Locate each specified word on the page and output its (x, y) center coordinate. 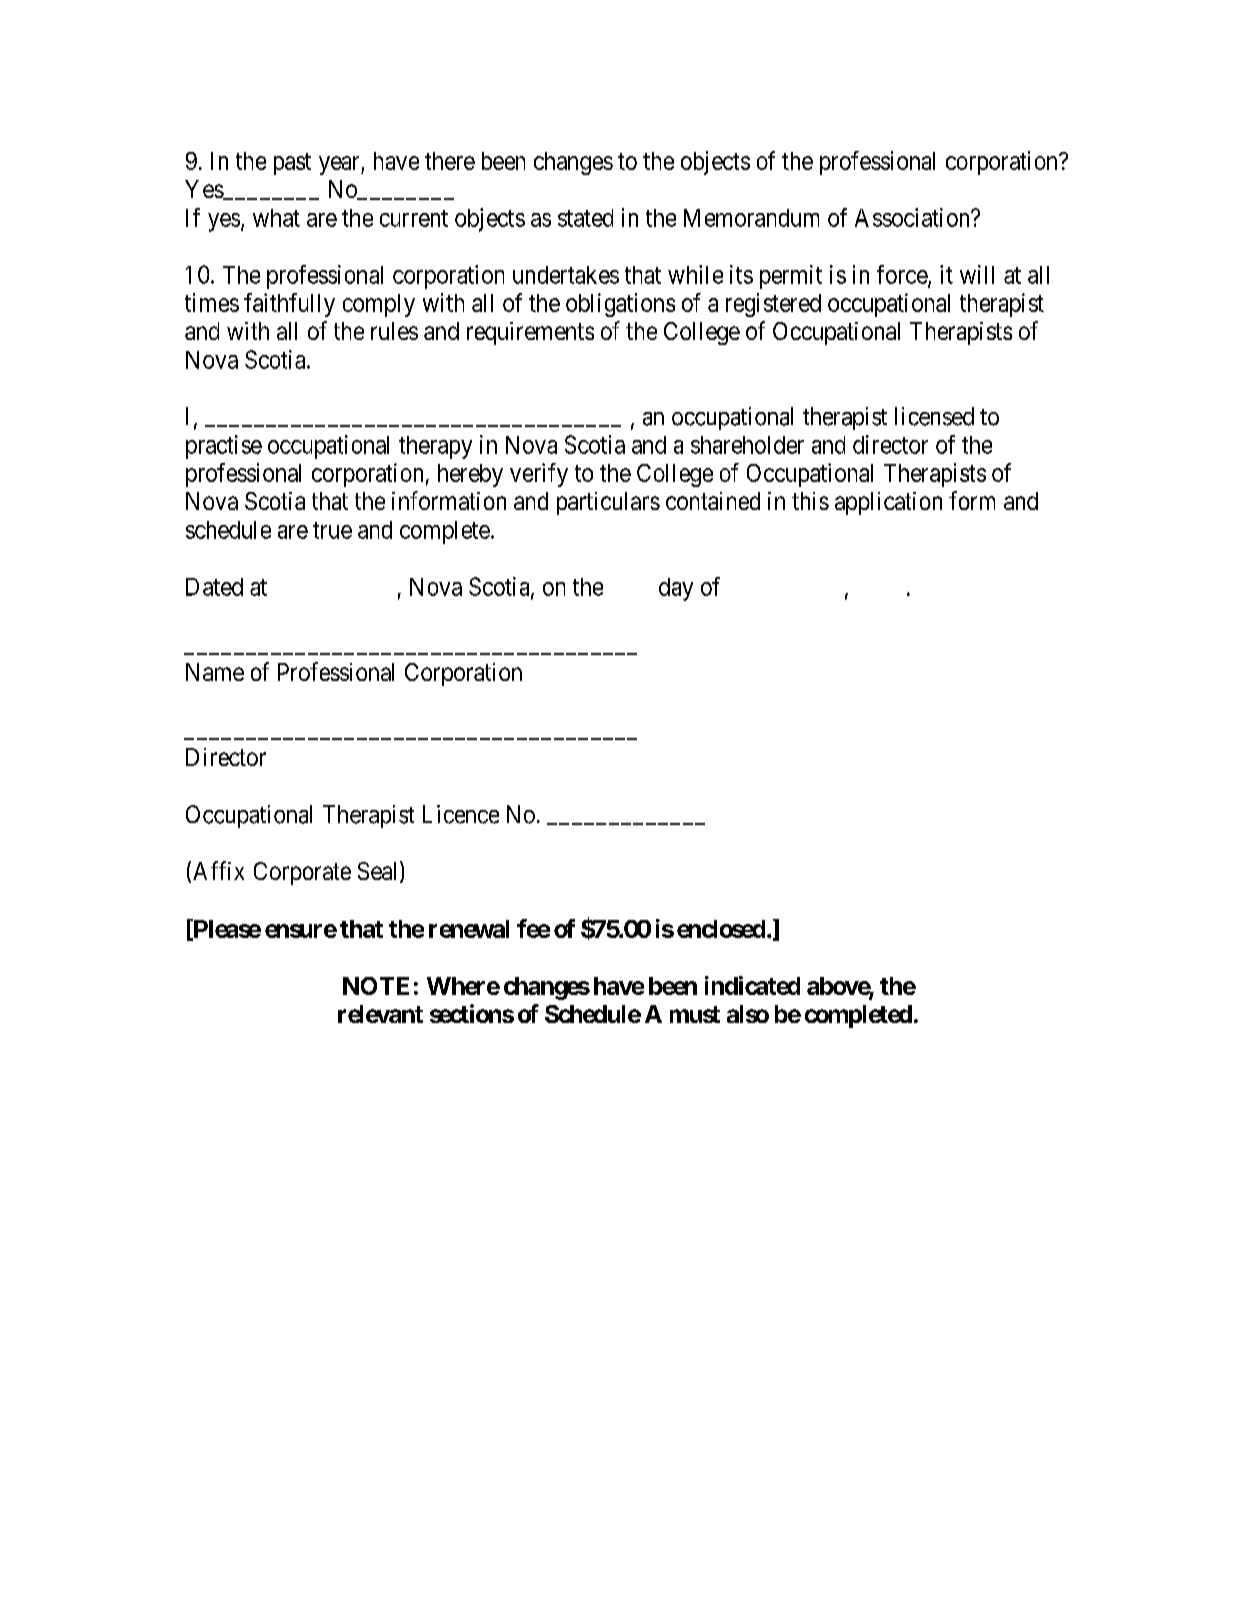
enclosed (721, 929)
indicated (752, 985)
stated (585, 218)
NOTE (376, 986)
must (695, 1014)
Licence (461, 814)
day (676, 589)
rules (394, 331)
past (292, 164)
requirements (530, 333)
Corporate (302, 873)
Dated (214, 587)
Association (913, 217)
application (888, 503)
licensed (934, 416)
